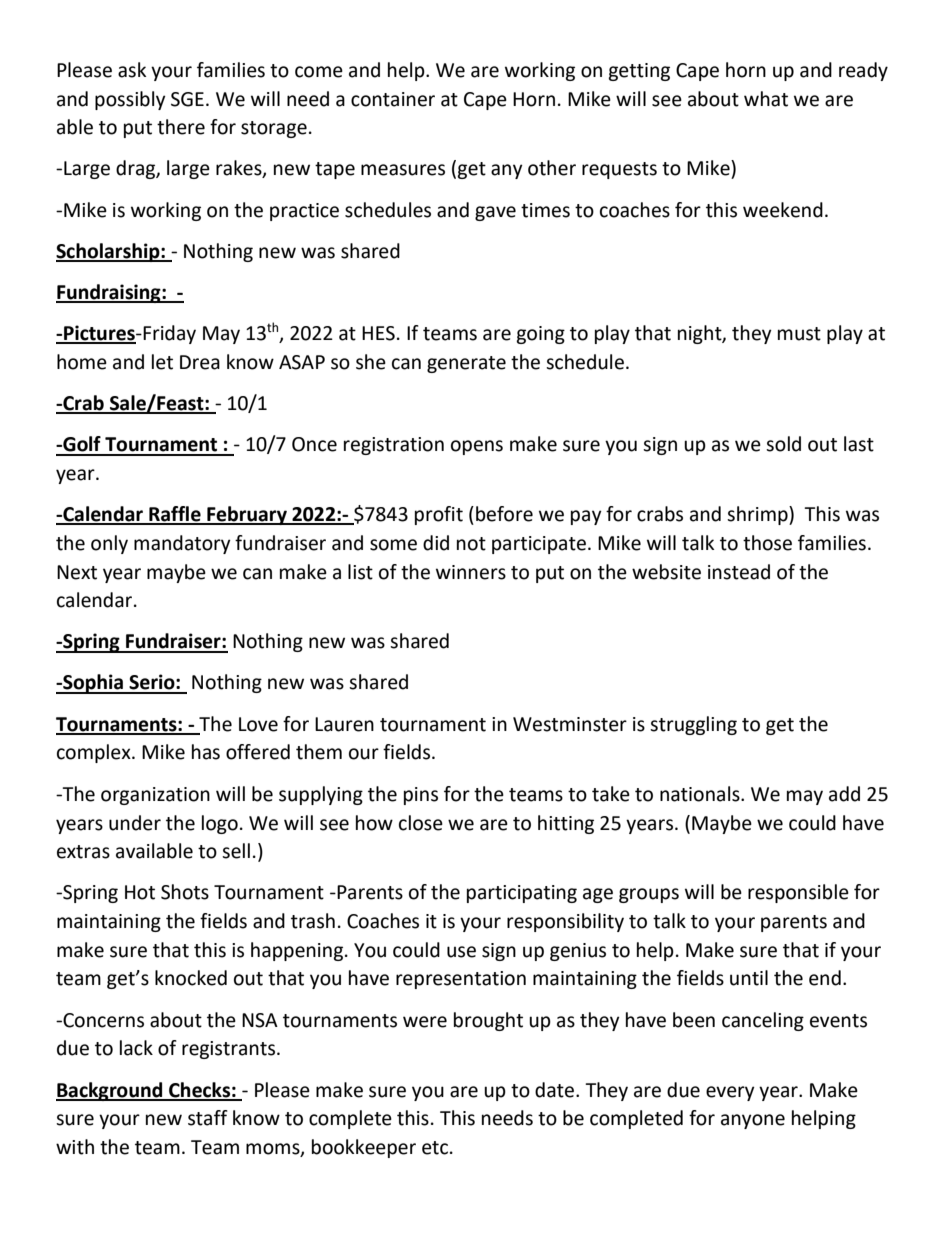 The width and height of the screenshot is (952, 1233). What do you see at coordinates (783, 444) in the screenshot?
I see `sold` at bounding box center [783, 444].
